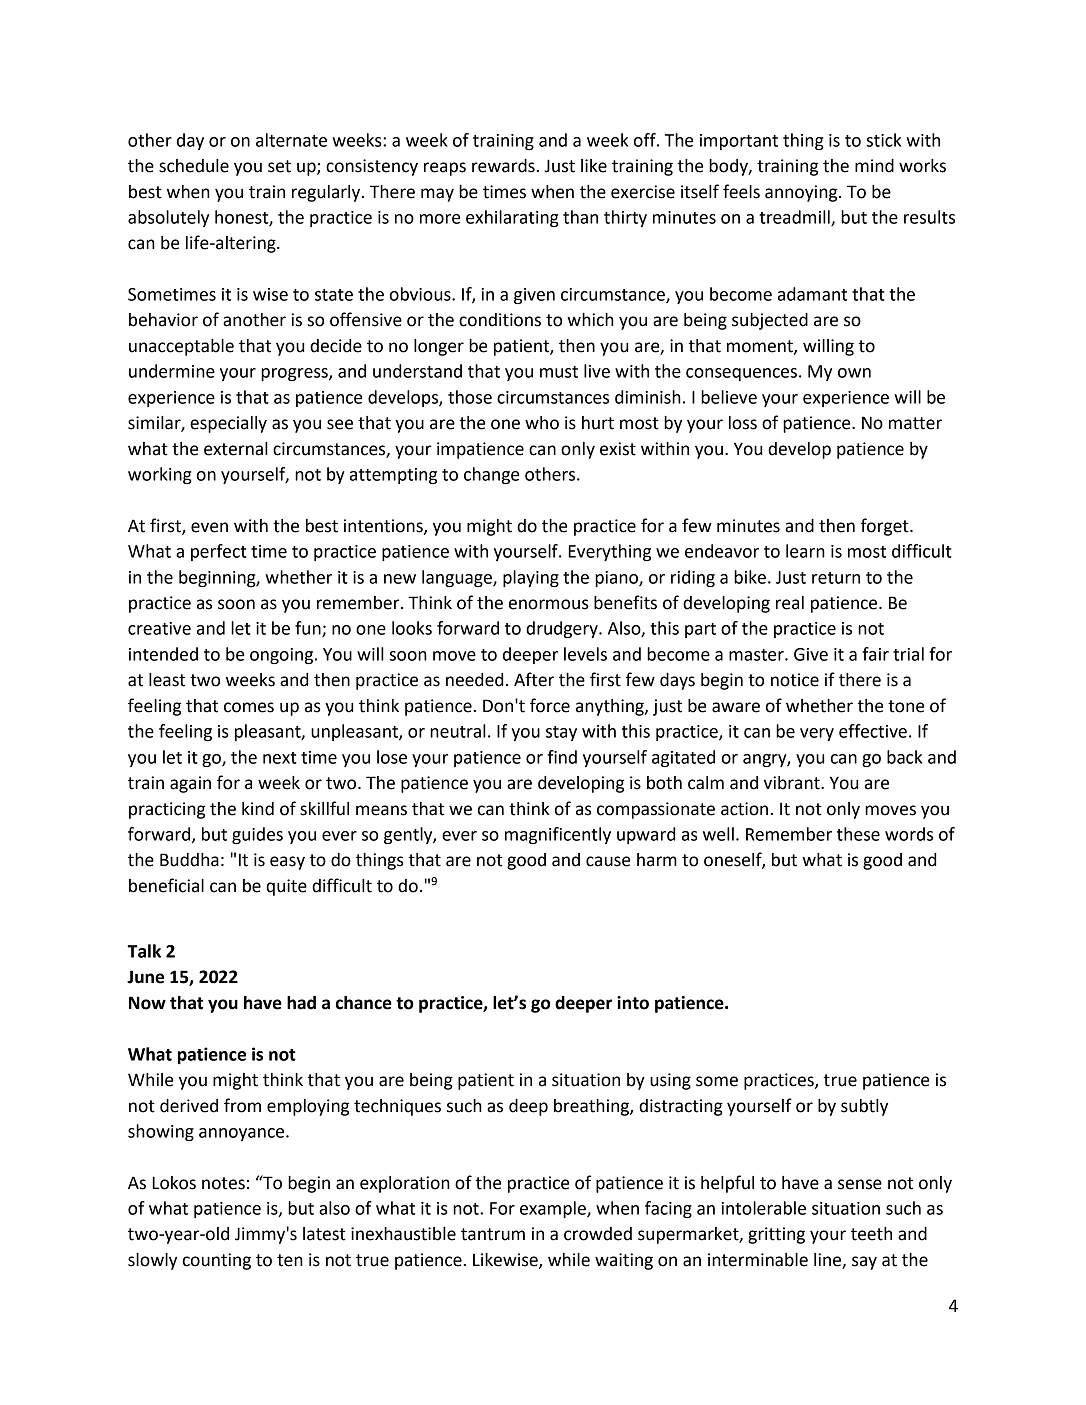 The width and height of the page is (1086, 1405). I want to click on rewards, so click(503, 166).
